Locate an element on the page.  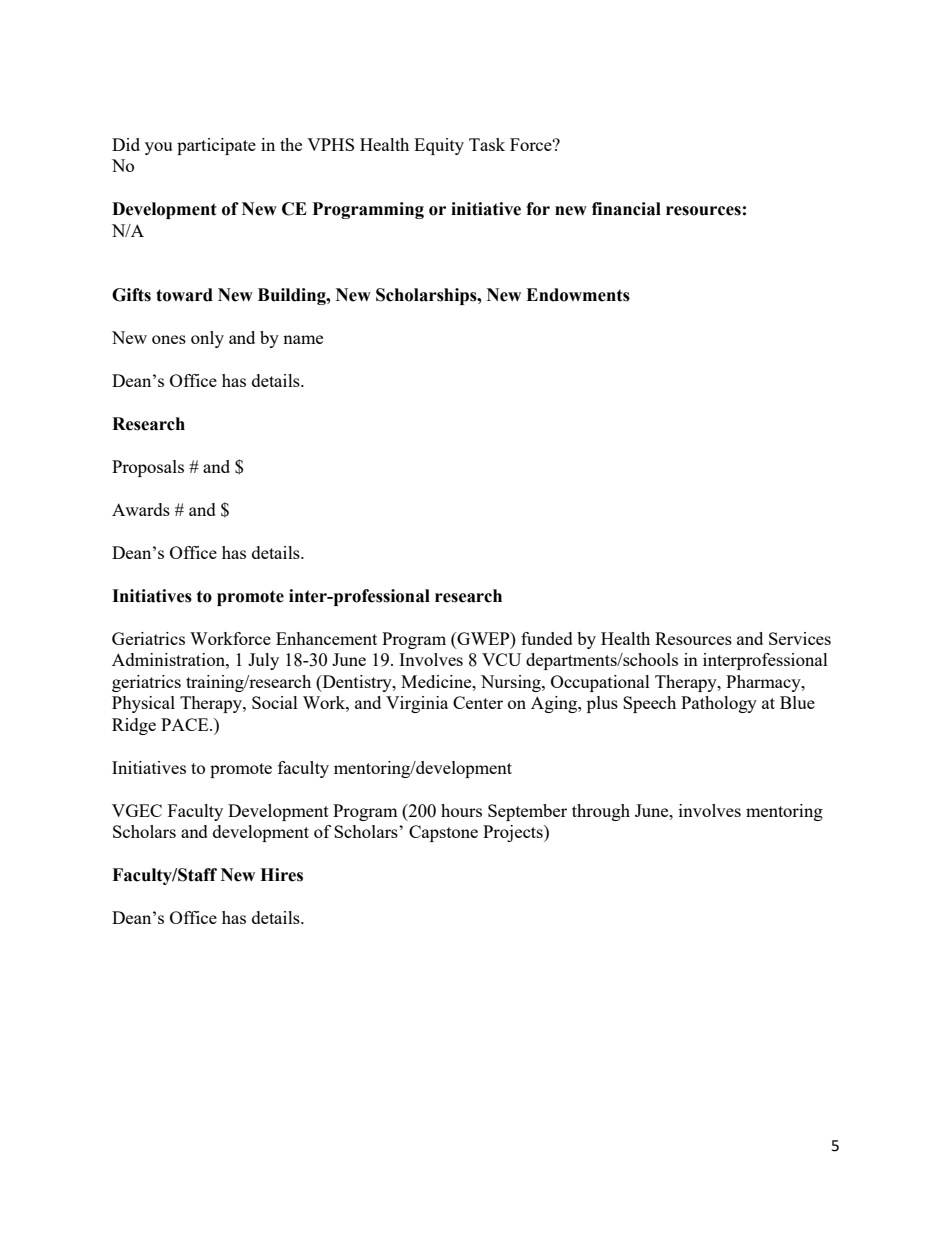
Equity is located at coordinates (439, 146).
